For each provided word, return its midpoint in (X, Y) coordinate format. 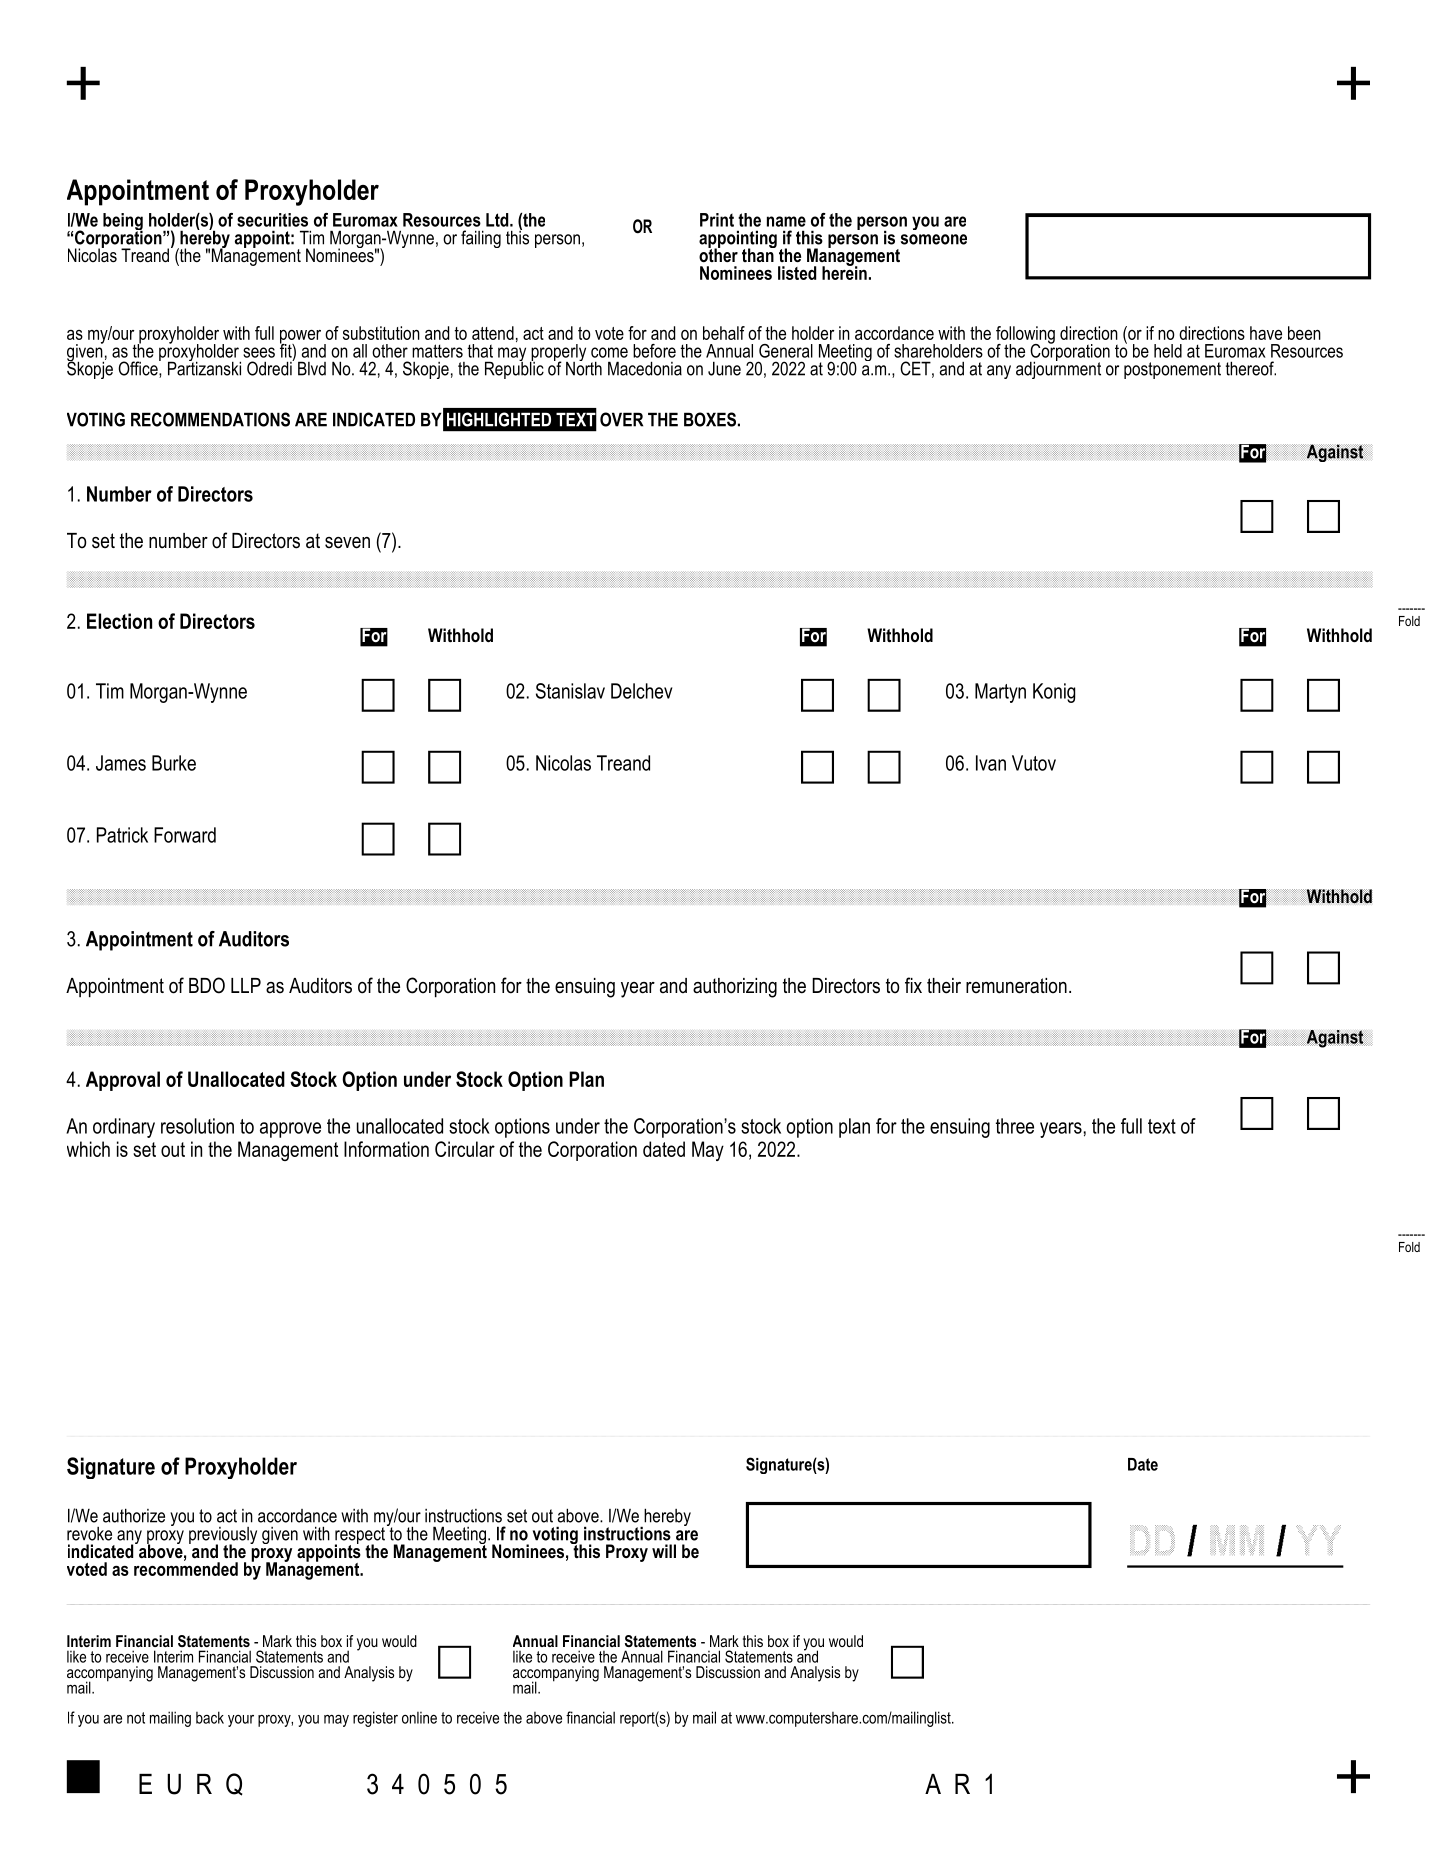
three (1015, 1126)
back (210, 1717)
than (759, 254)
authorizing (735, 988)
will (664, 1551)
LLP (246, 985)
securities (272, 220)
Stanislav (570, 691)
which (88, 1149)
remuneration (1016, 986)
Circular (465, 1149)
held (1168, 351)
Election (119, 621)
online (419, 1718)
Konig (1054, 693)
